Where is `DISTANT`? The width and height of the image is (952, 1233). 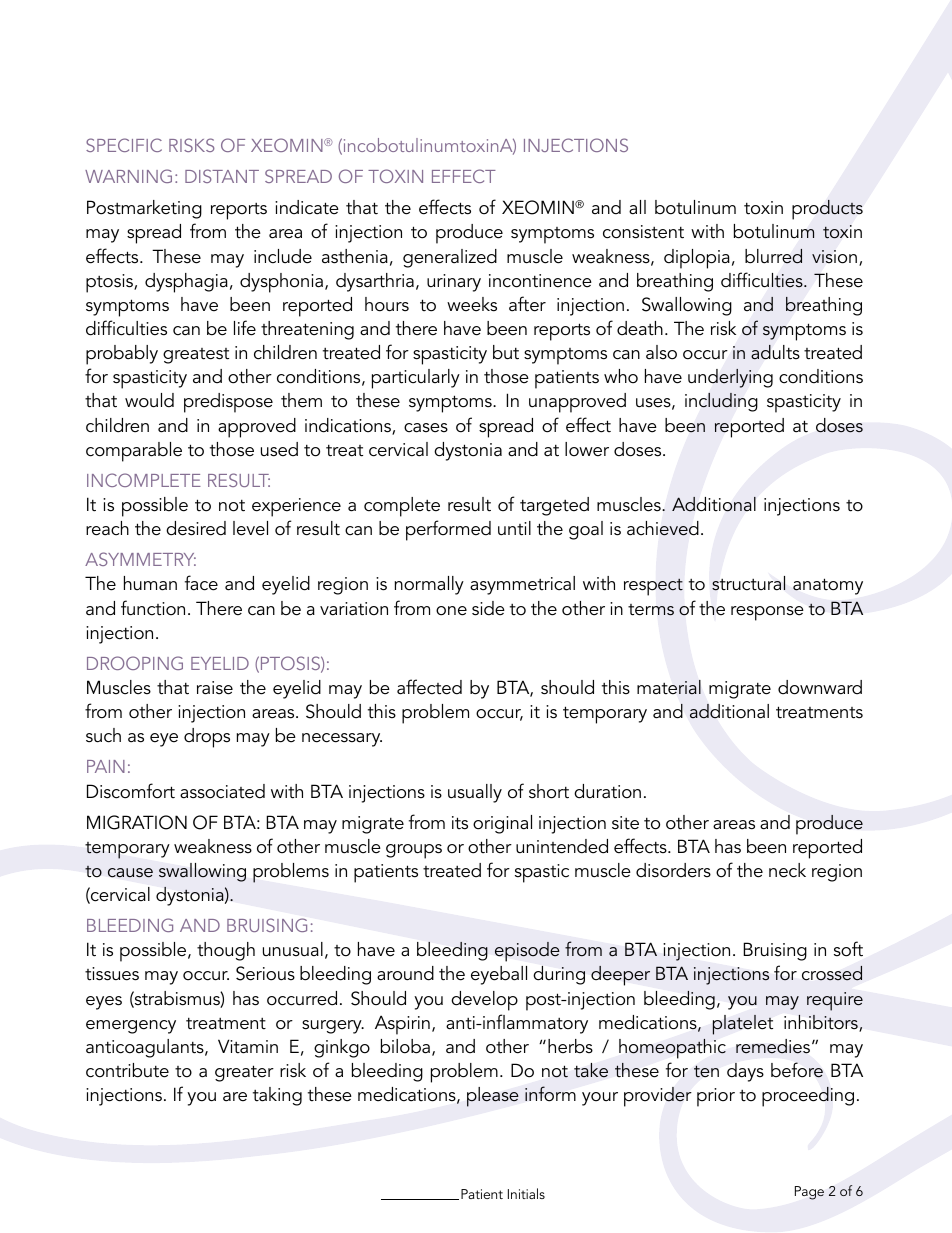 DISTANT is located at coordinates (222, 176).
